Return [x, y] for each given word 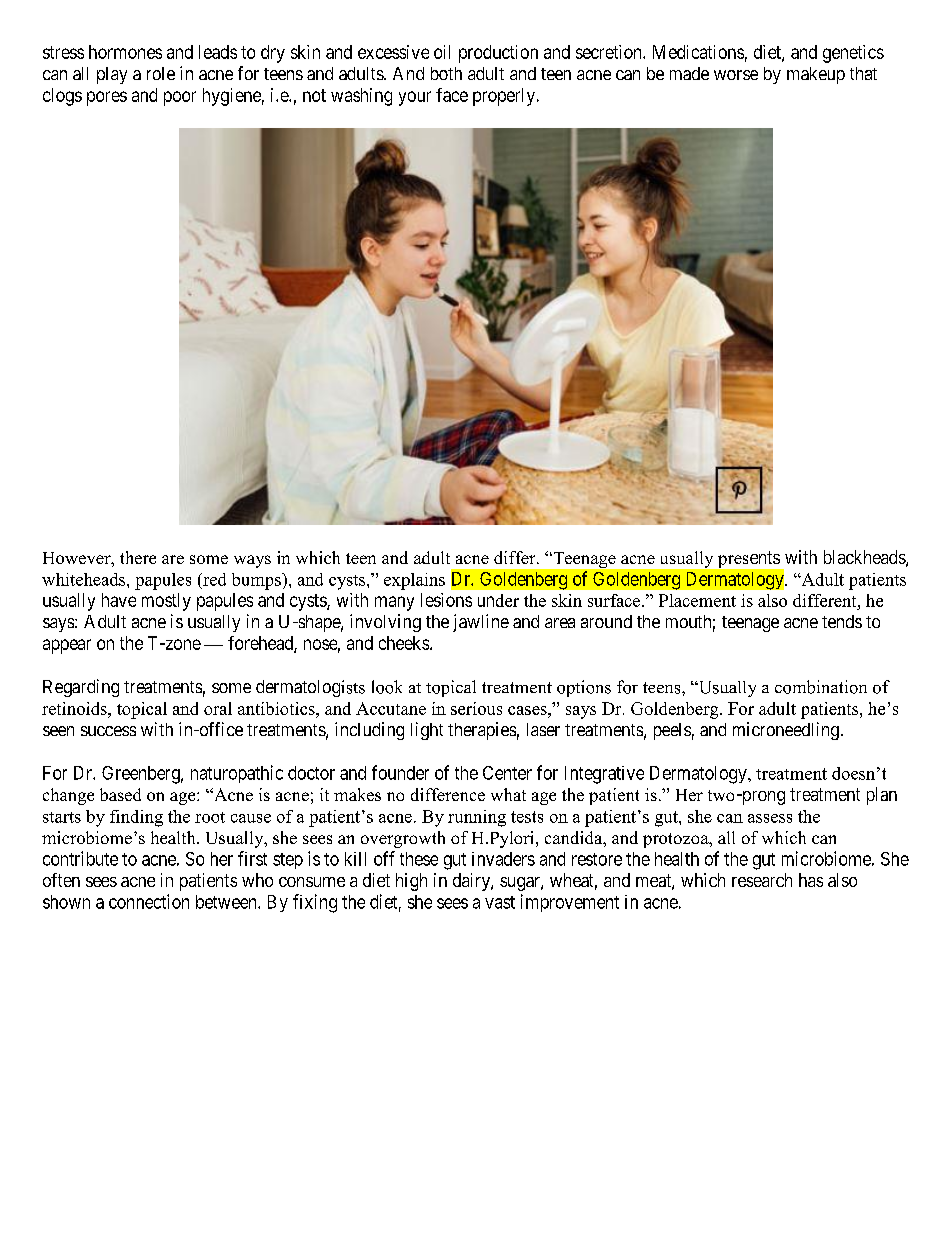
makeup [816, 75]
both [446, 73]
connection [149, 901]
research [762, 880]
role [161, 73]
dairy [472, 882]
